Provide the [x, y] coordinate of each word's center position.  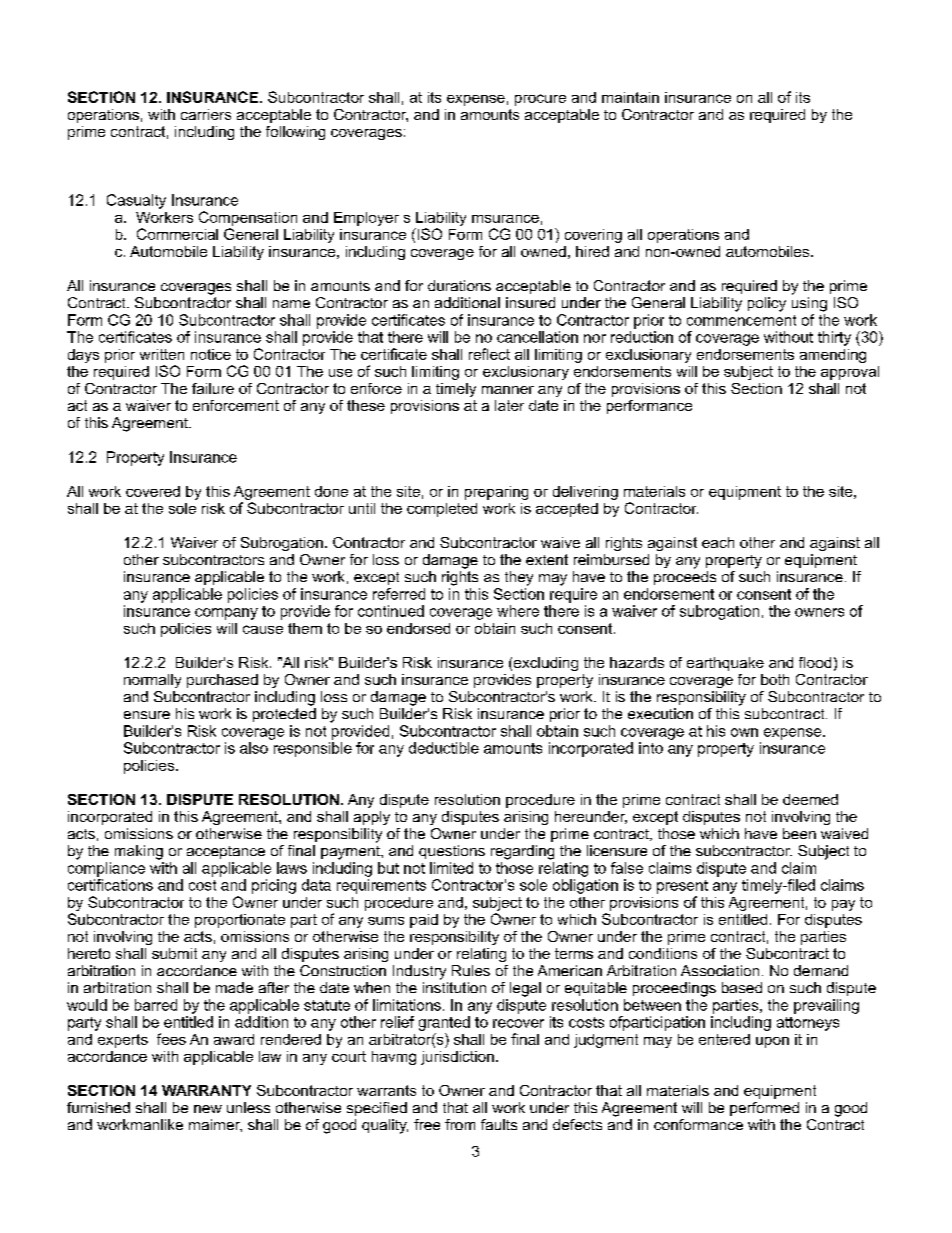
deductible [444, 748]
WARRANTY [206, 1090]
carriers [206, 114]
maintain [630, 97]
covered [153, 491]
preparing [496, 493]
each [718, 542]
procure [540, 100]
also [254, 748]
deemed [810, 799]
